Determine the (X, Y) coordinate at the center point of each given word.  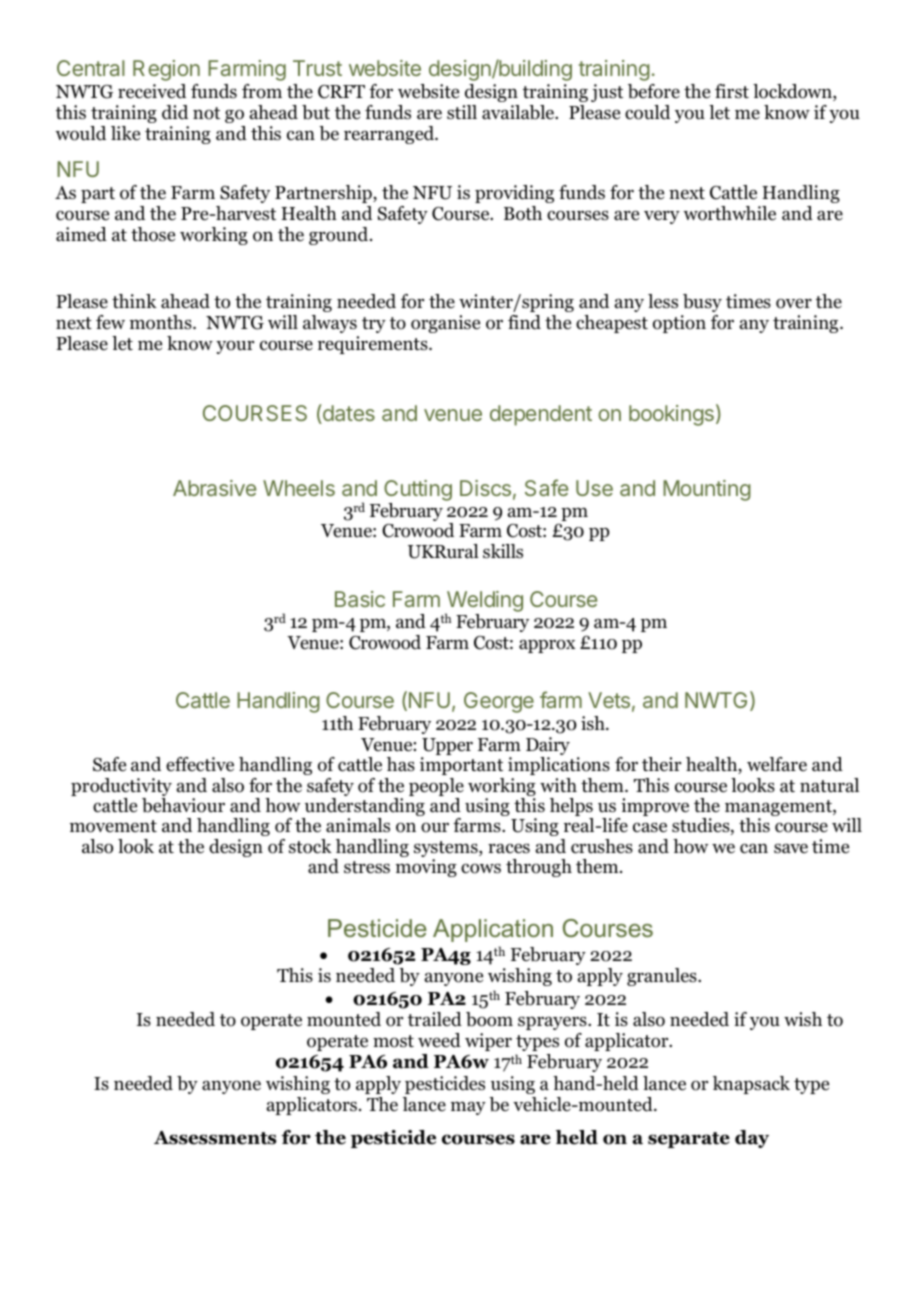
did (175, 112)
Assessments (215, 1138)
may (468, 1108)
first (732, 91)
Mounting (707, 490)
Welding (484, 603)
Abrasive (214, 488)
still (462, 112)
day (752, 1139)
